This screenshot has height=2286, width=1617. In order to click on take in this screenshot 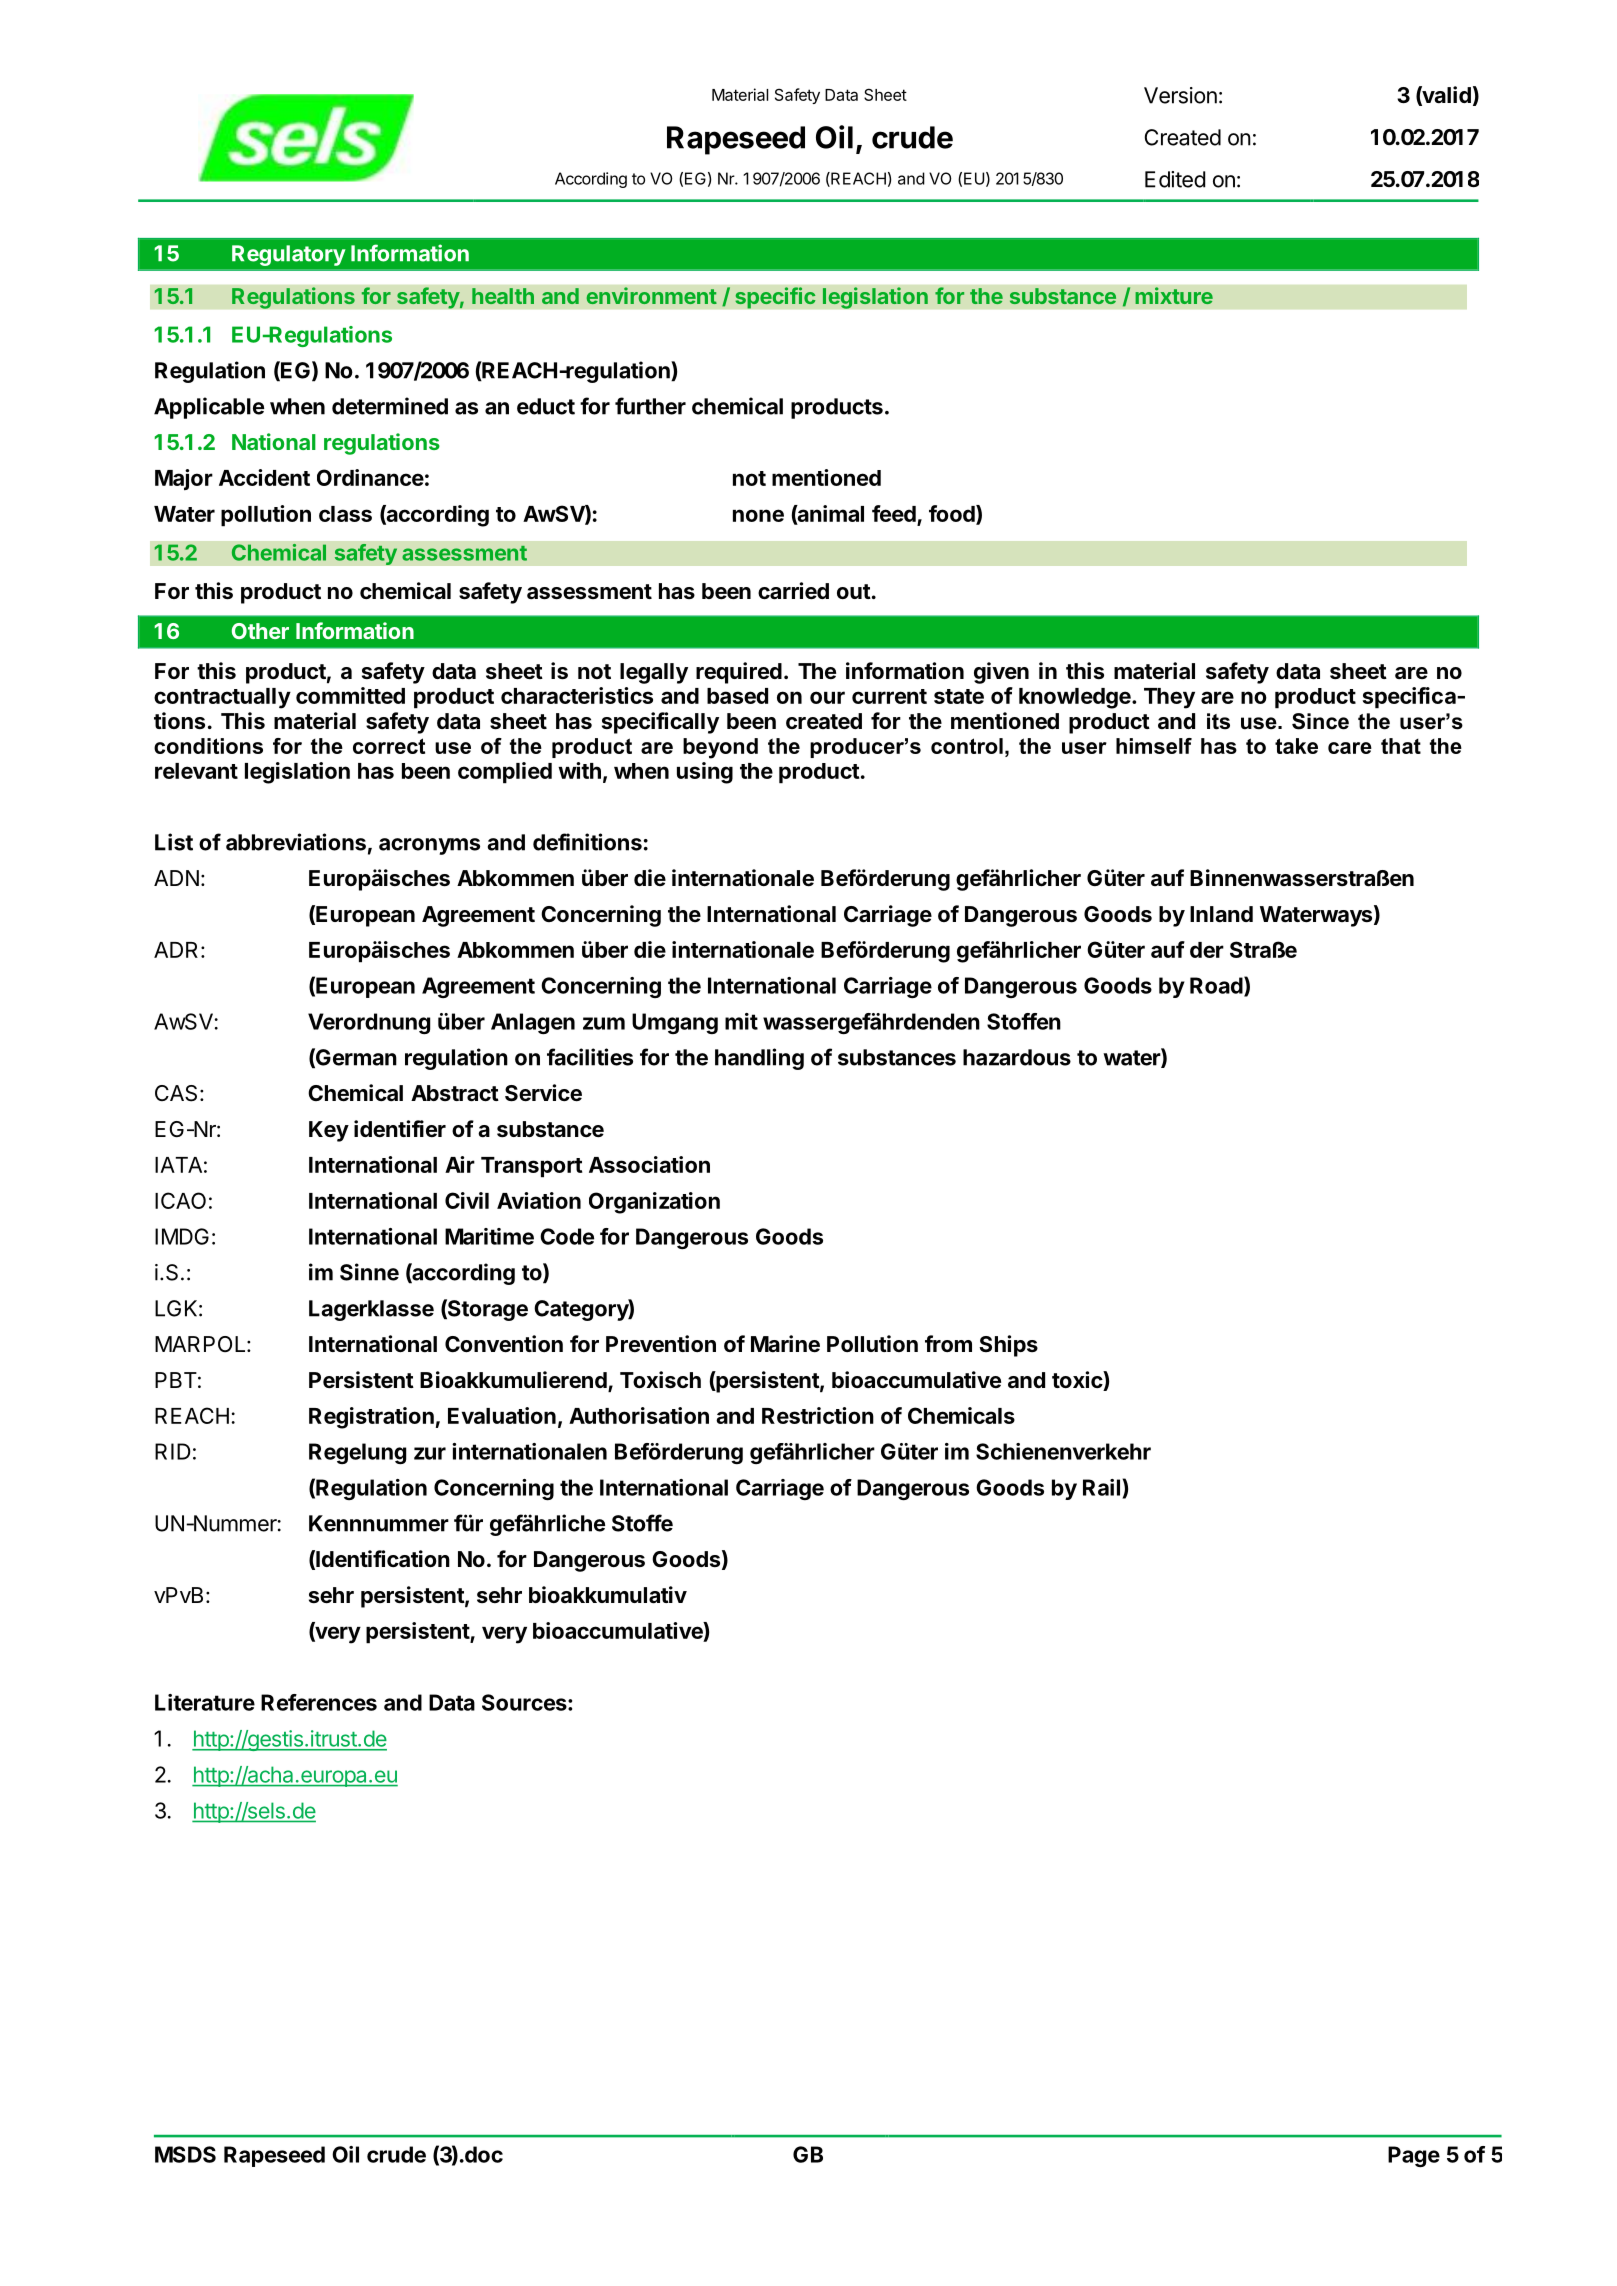, I will do `click(1296, 746)`.
